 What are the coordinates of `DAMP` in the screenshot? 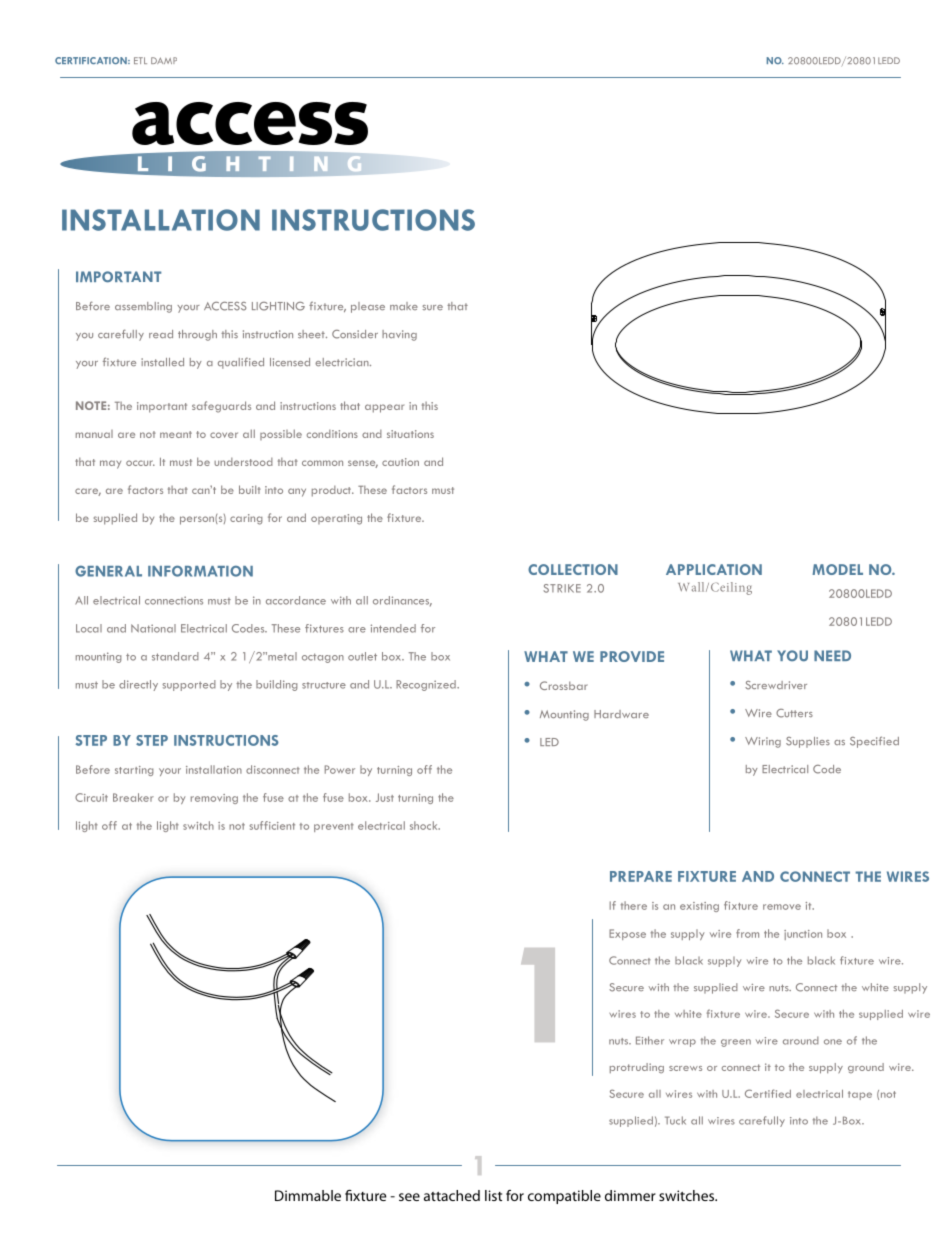 It's located at (164, 60).
